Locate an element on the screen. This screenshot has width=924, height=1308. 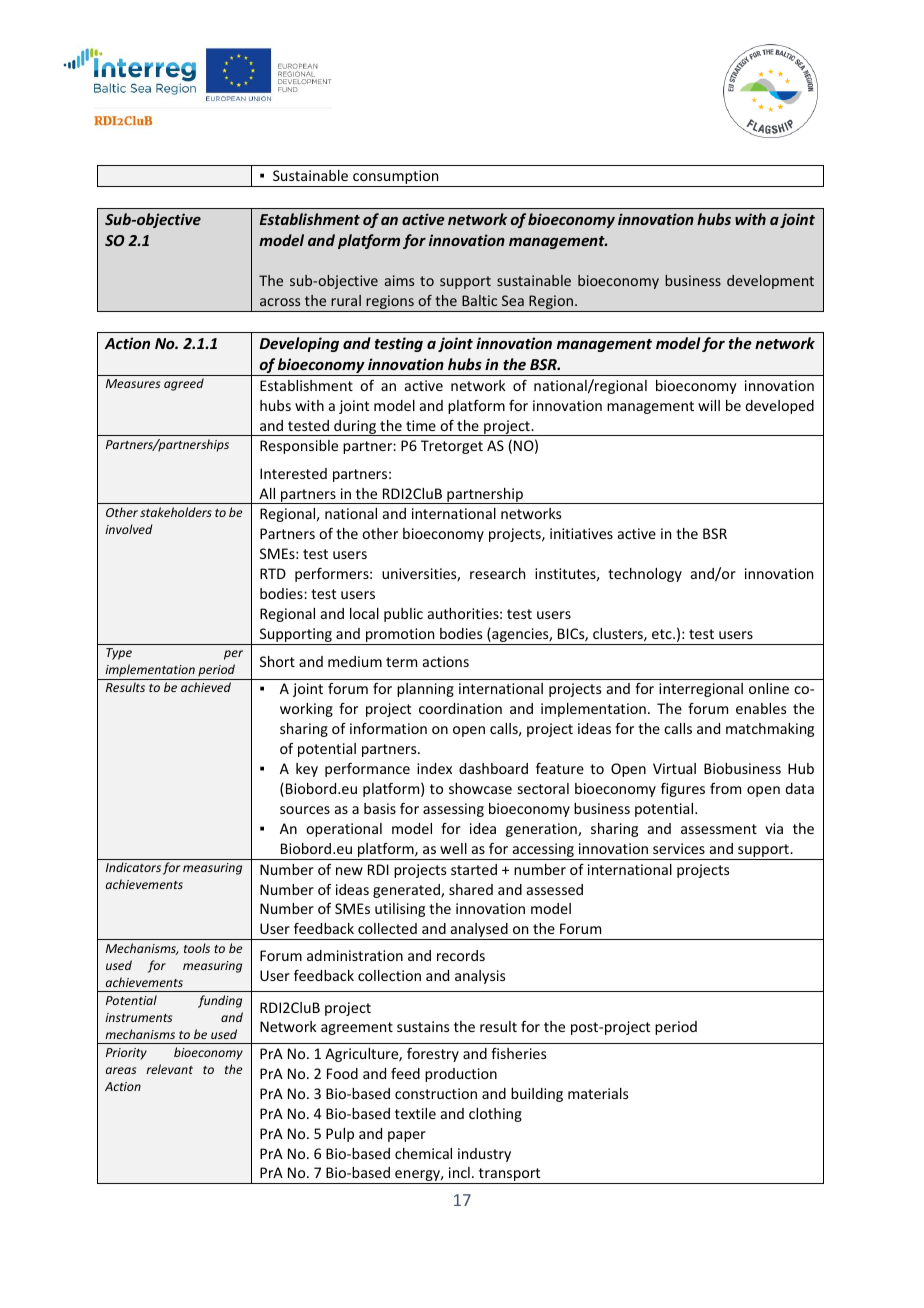
stakeholders is located at coordinates (176, 512).
